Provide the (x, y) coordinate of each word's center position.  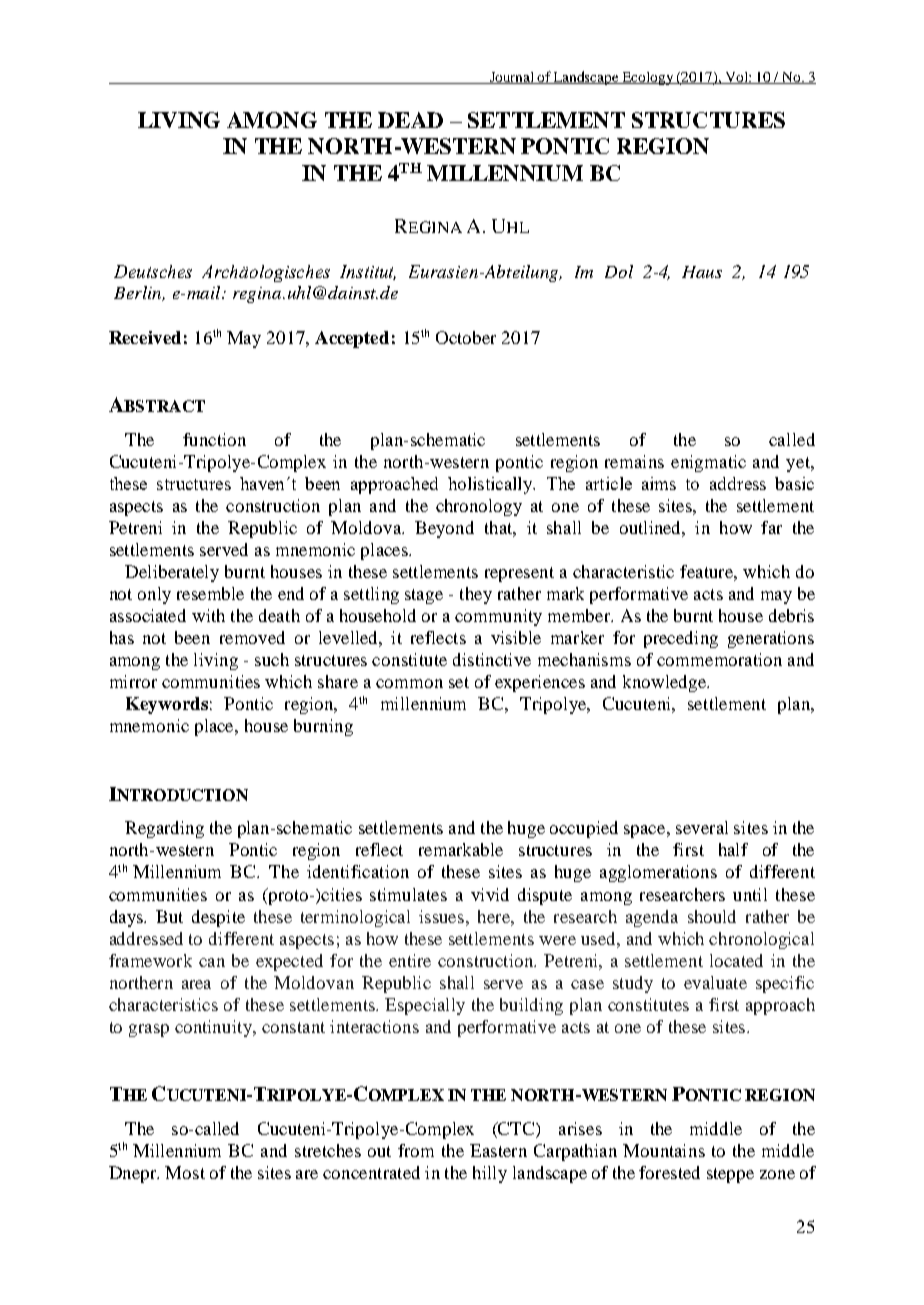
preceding (681, 639)
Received (145, 337)
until (750, 894)
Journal (512, 78)
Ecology (648, 78)
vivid (490, 894)
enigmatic (708, 463)
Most (185, 1172)
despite (218, 918)
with (208, 615)
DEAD (410, 120)
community (498, 617)
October (466, 337)
